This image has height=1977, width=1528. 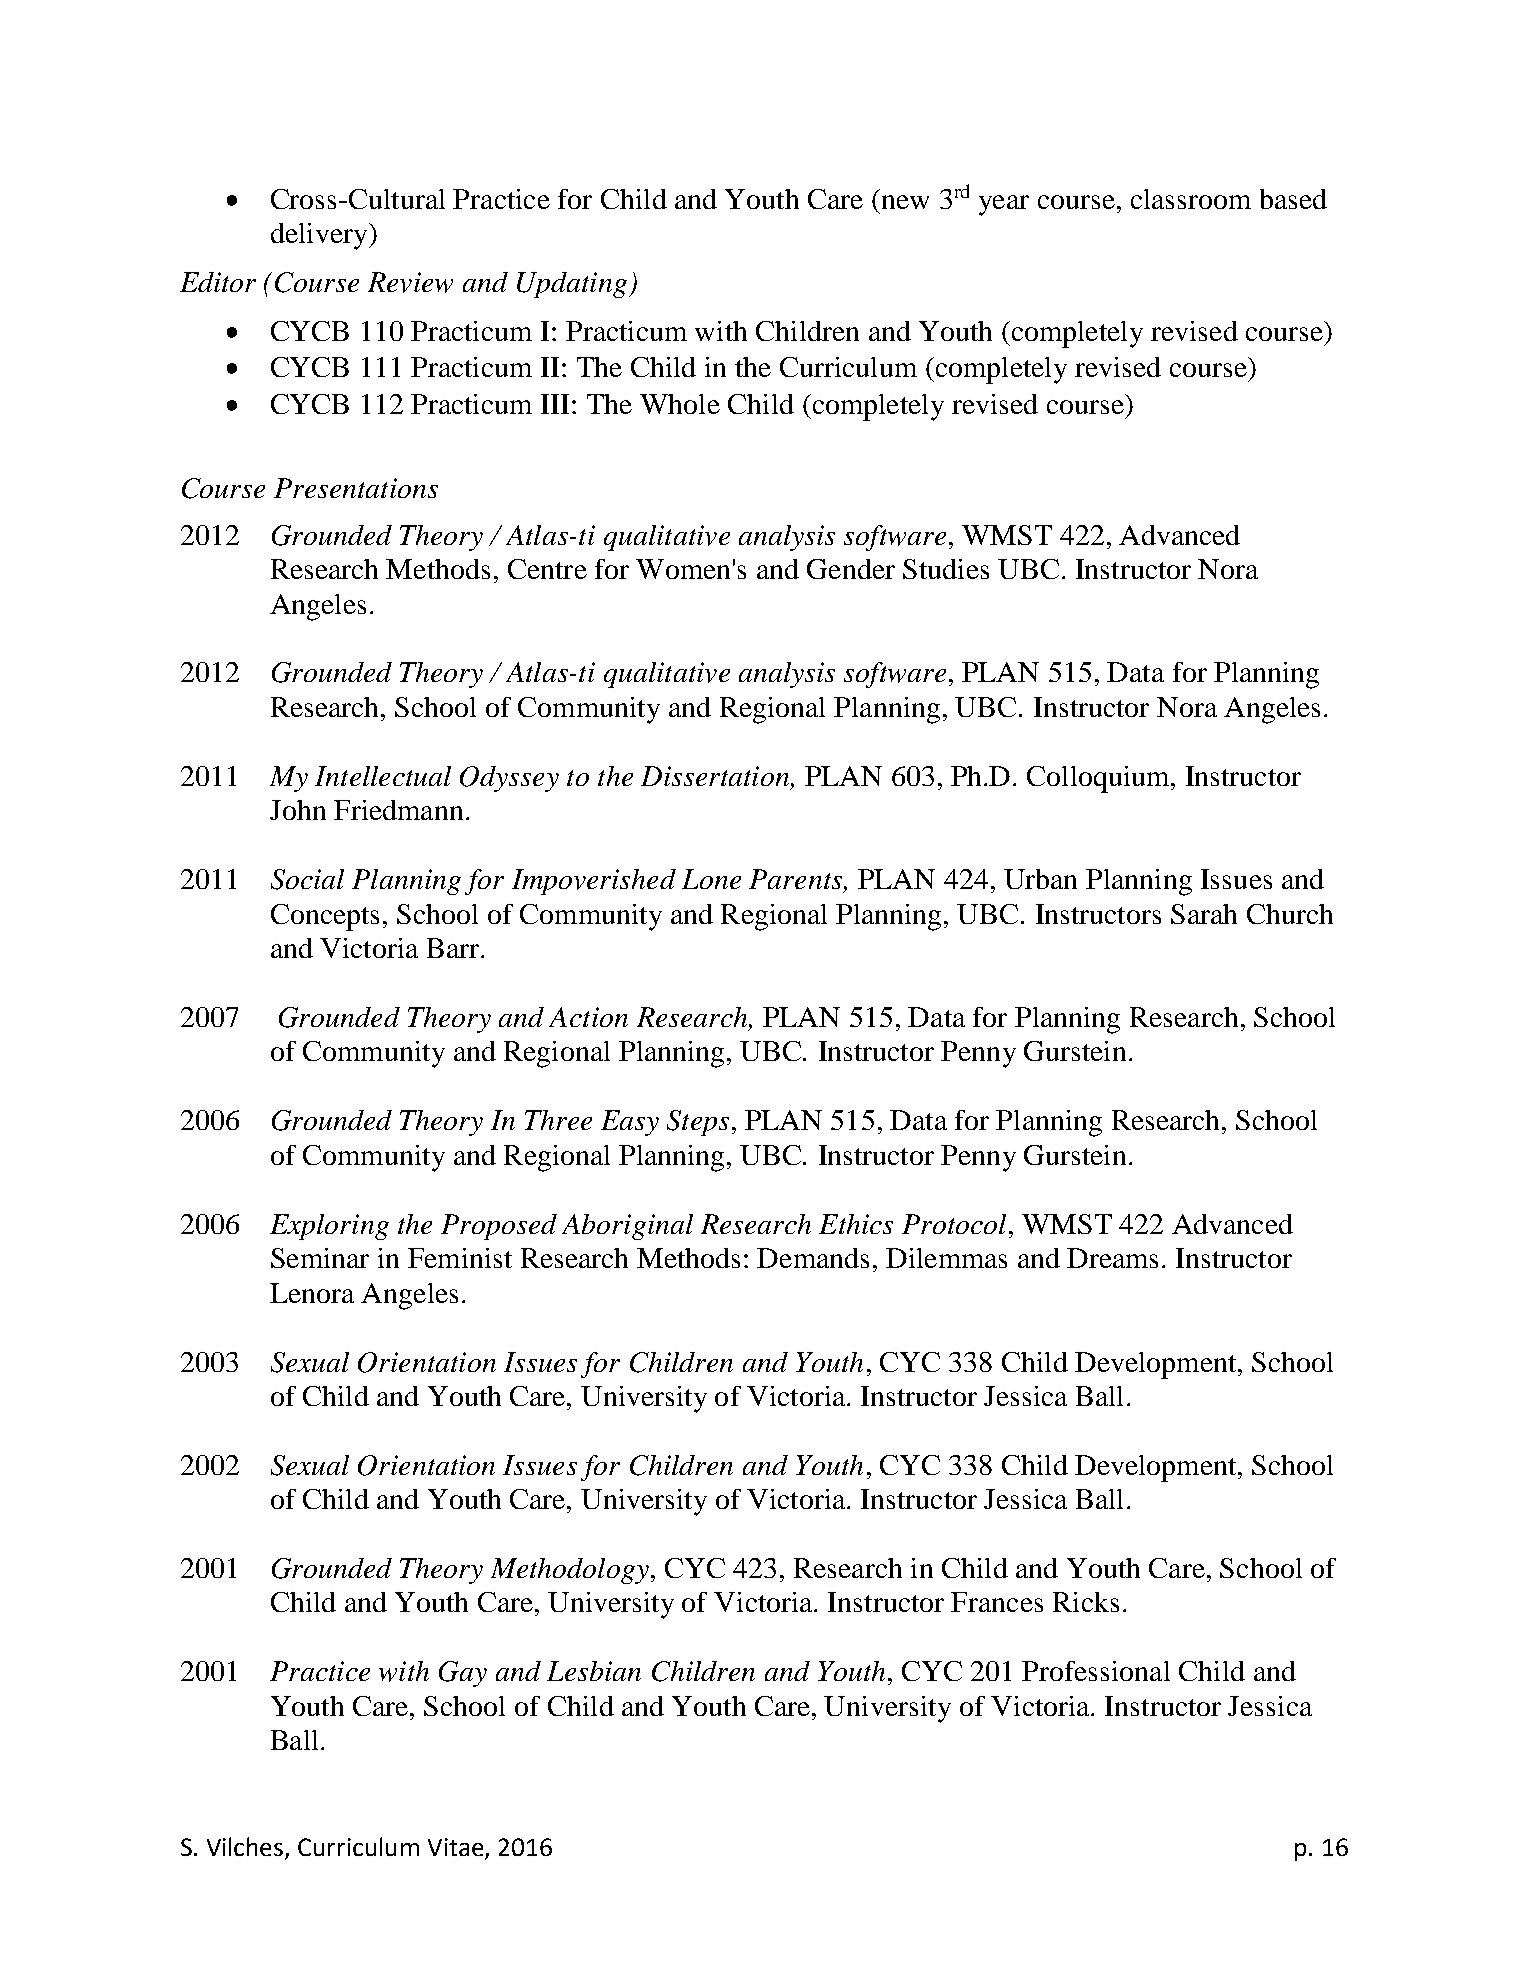 What do you see at coordinates (698, 1123) in the image?
I see `Steps` at bounding box center [698, 1123].
